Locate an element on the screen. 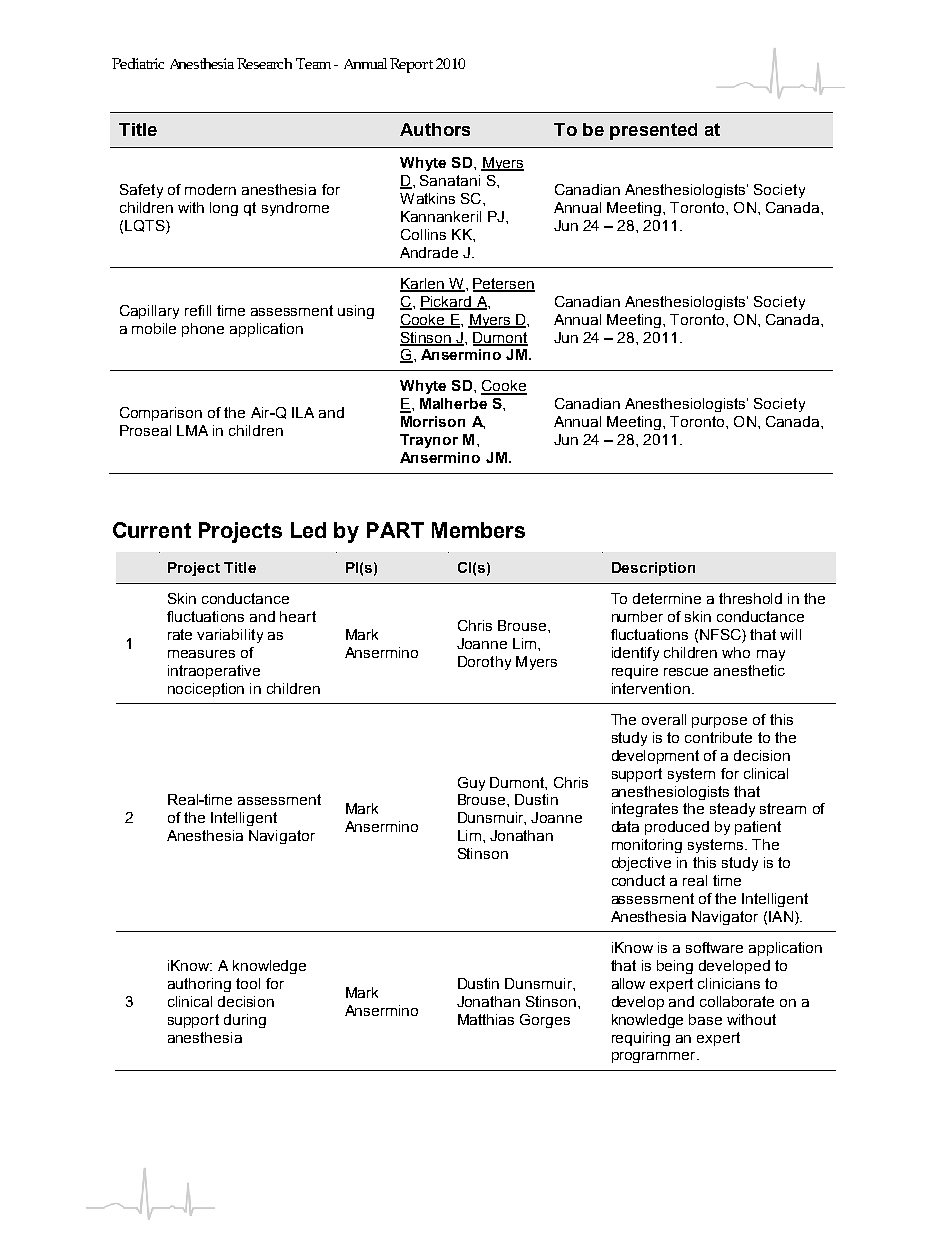 This screenshot has height=1233, width=952. Description is located at coordinates (653, 569).
